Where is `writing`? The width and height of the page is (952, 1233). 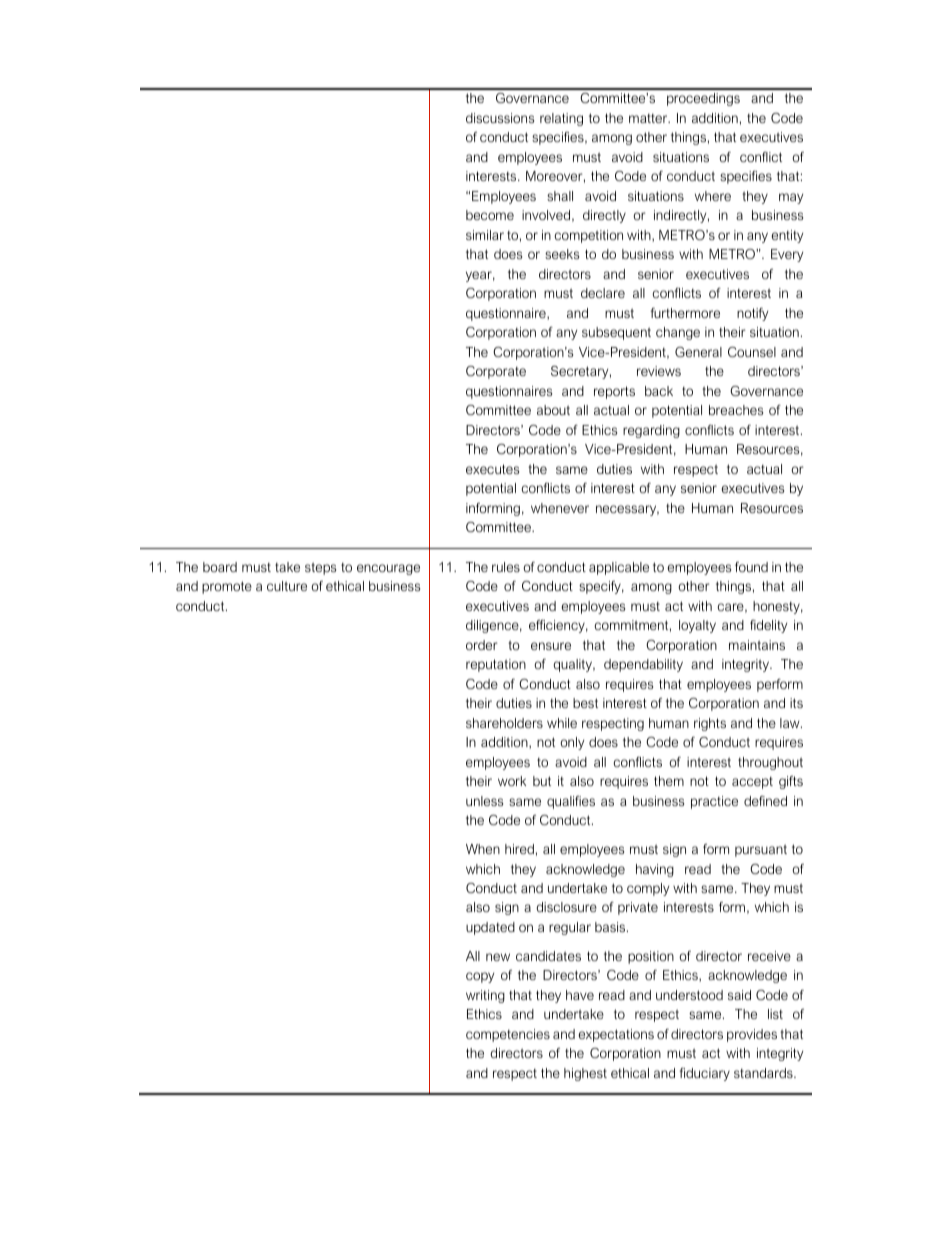
writing is located at coordinates (485, 996).
